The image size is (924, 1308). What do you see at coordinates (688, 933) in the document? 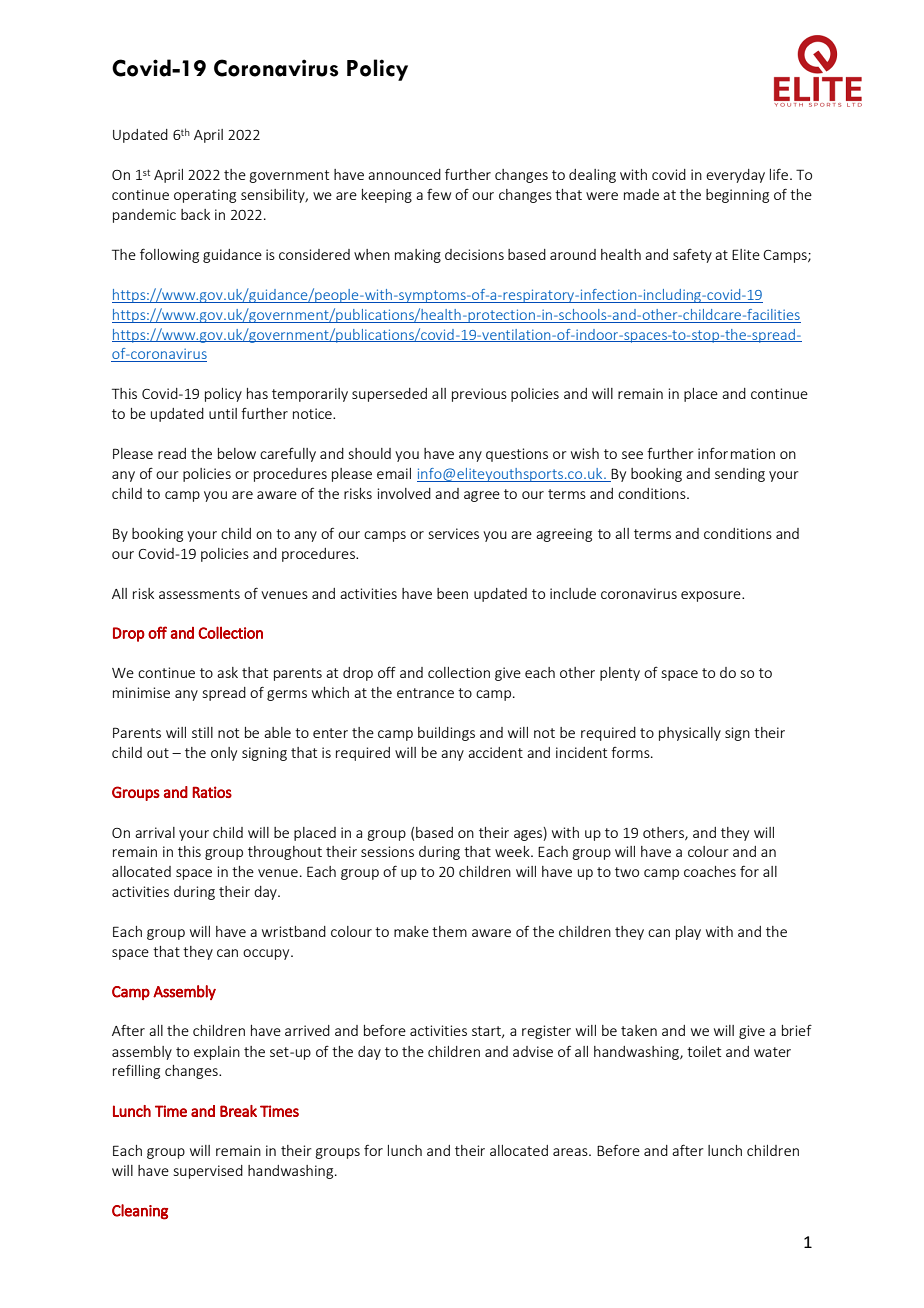
I see `play` at bounding box center [688, 933].
